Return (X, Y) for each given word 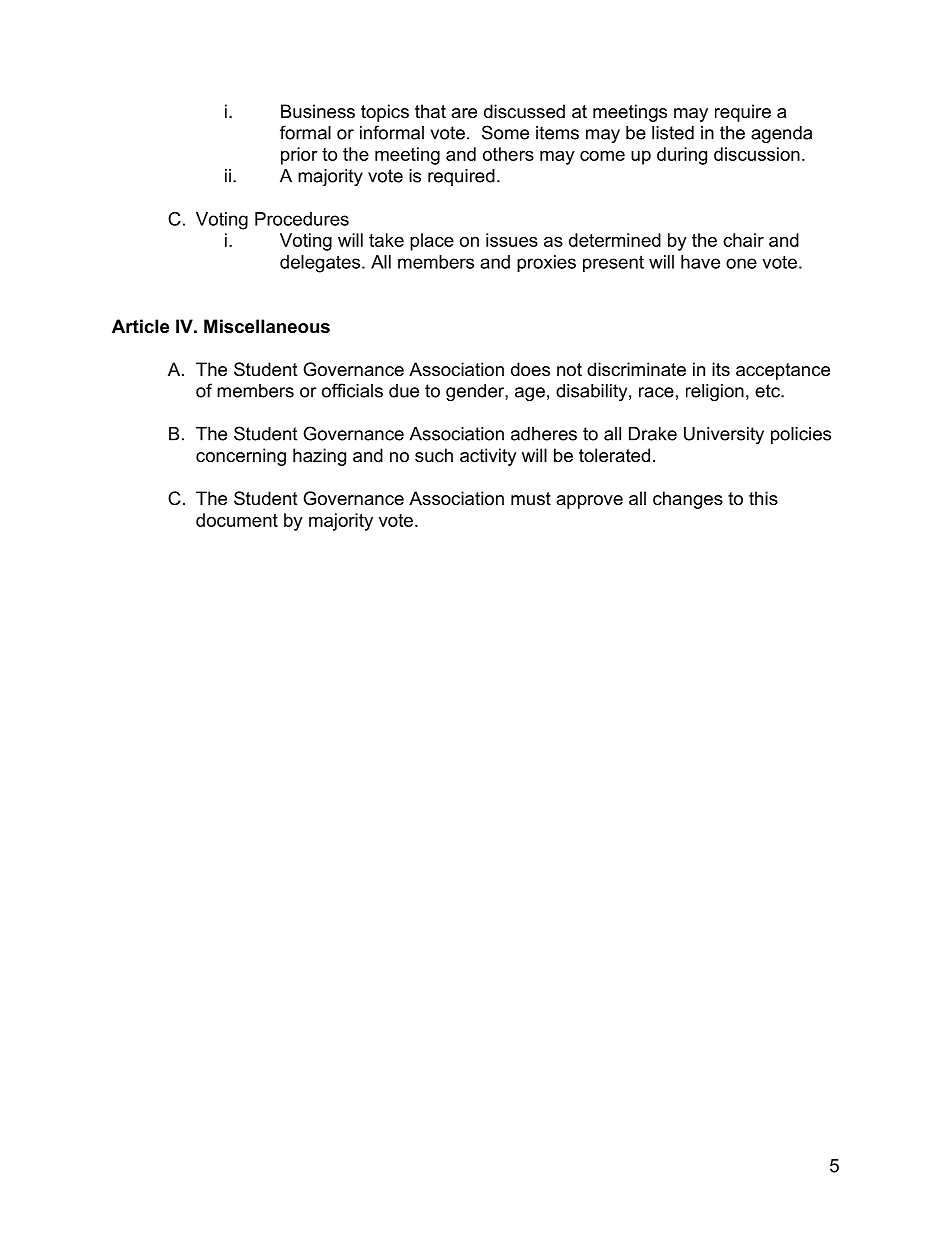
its (721, 369)
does (530, 369)
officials (352, 390)
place (432, 242)
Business (318, 111)
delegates (321, 264)
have (700, 262)
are (464, 113)
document (237, 520)
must (531, 498)
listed (673, 133)
